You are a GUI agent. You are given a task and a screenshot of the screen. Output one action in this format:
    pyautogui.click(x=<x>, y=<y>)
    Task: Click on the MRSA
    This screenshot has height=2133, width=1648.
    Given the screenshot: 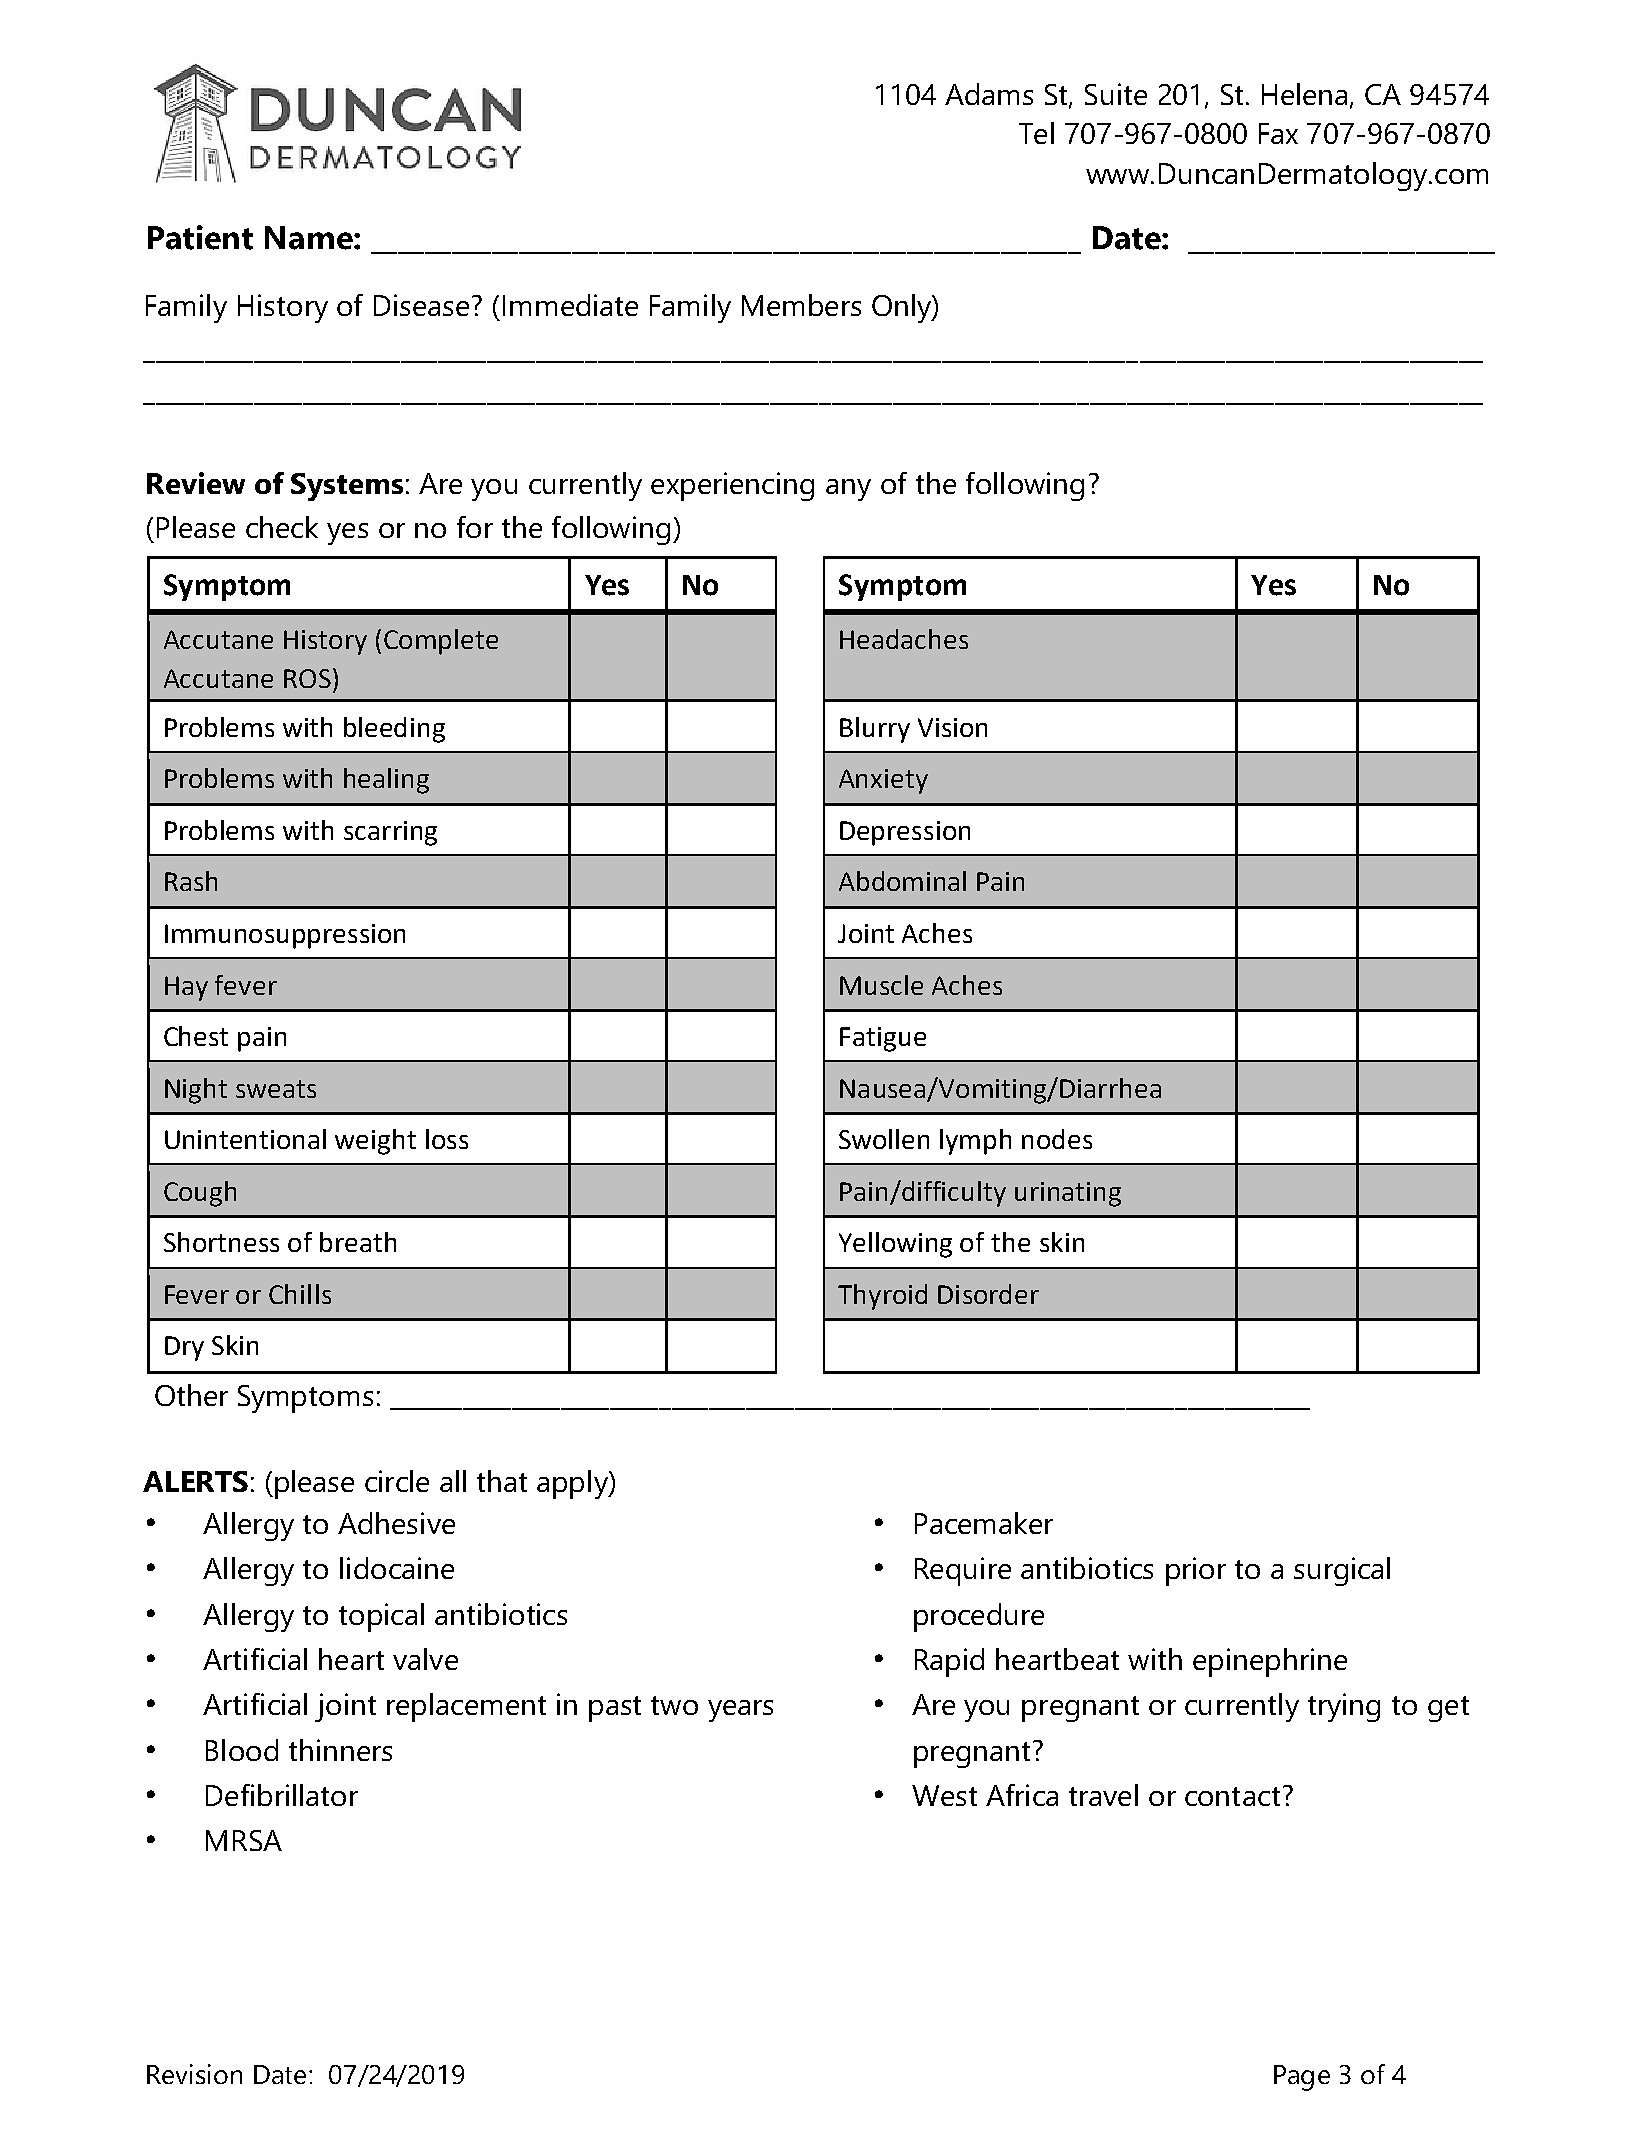 What is the action you would take?
    pyautogui.click(x=244, y=1840)
